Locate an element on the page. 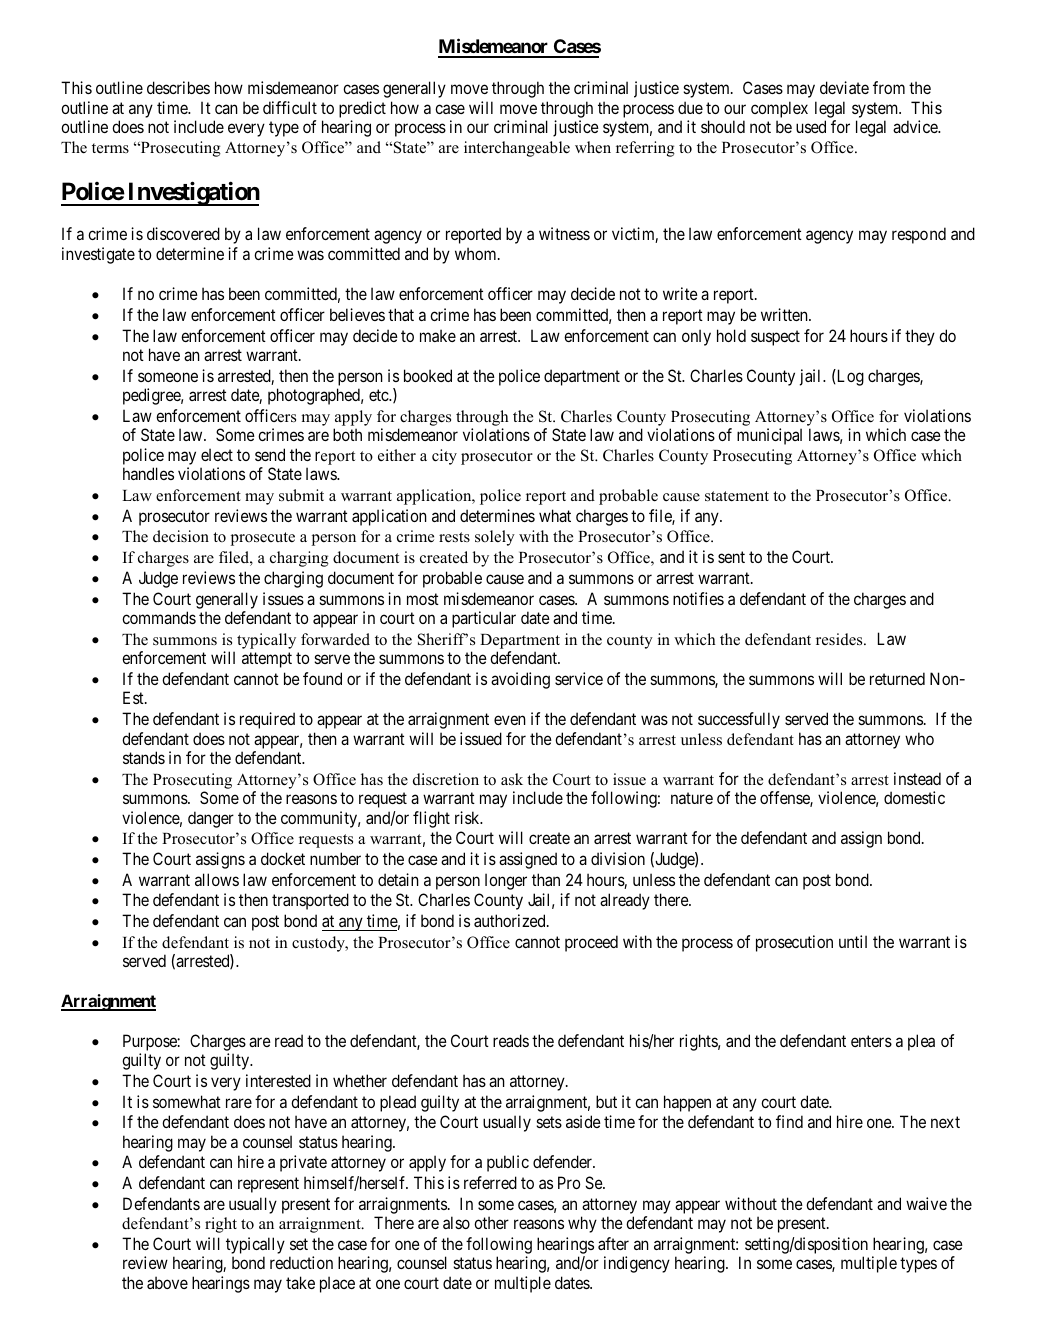 The image size is (1037, 1342). authorized is located at coordinates (511, 920).
